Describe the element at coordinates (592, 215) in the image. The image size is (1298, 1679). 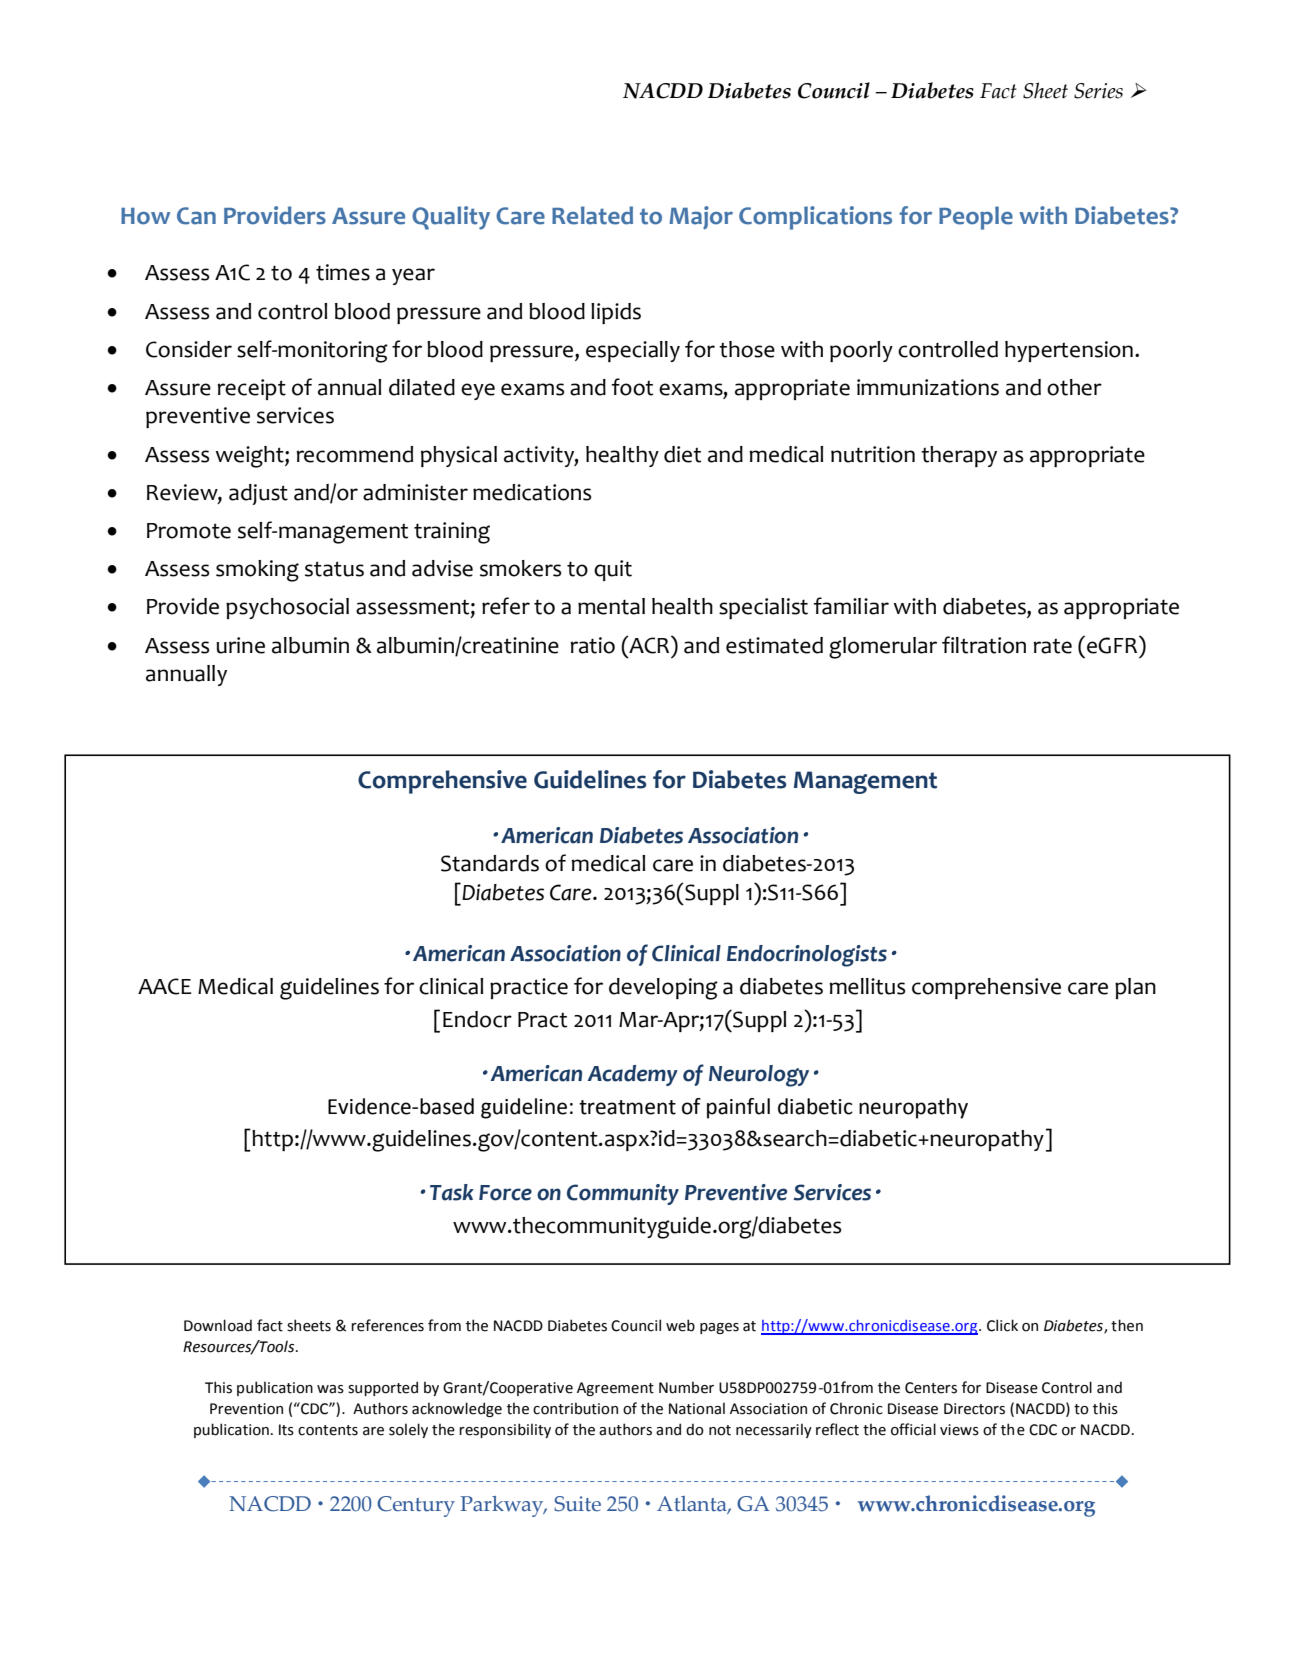
I see `Related` at that location.
